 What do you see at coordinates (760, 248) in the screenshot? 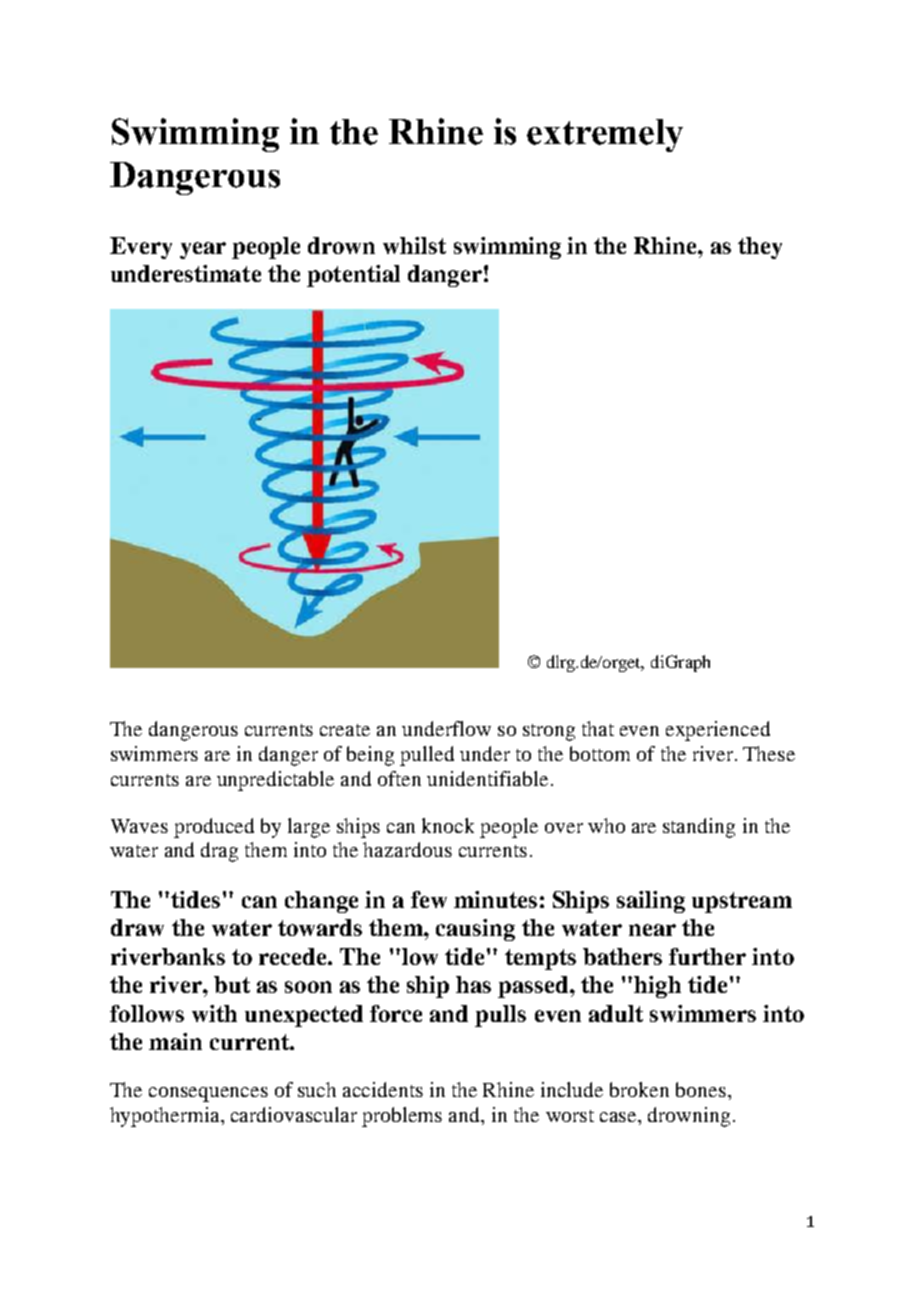
I see `they` at bounding box center [760, 248].
